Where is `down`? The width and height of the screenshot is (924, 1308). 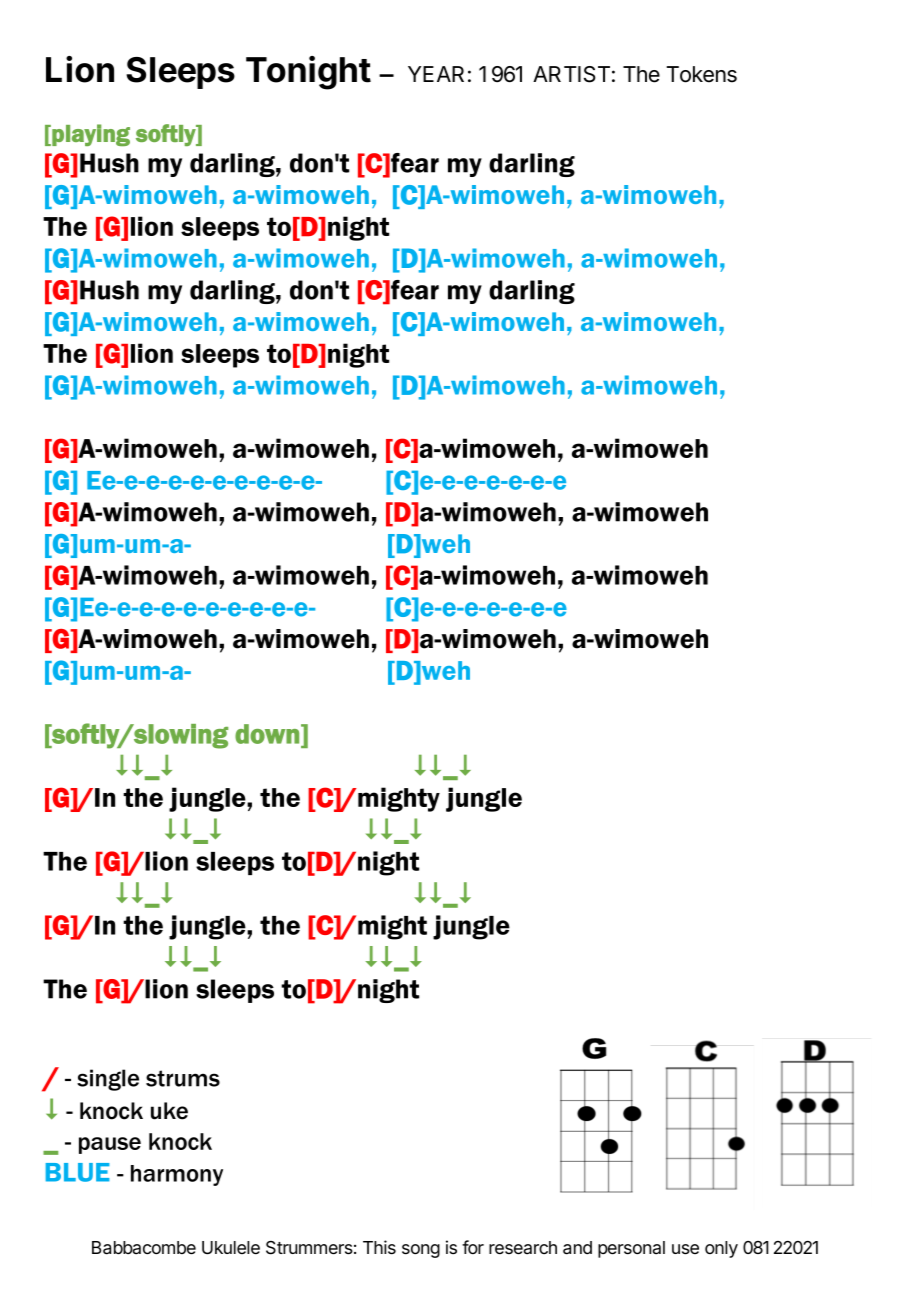
down is located at coordinates (267, 734).
